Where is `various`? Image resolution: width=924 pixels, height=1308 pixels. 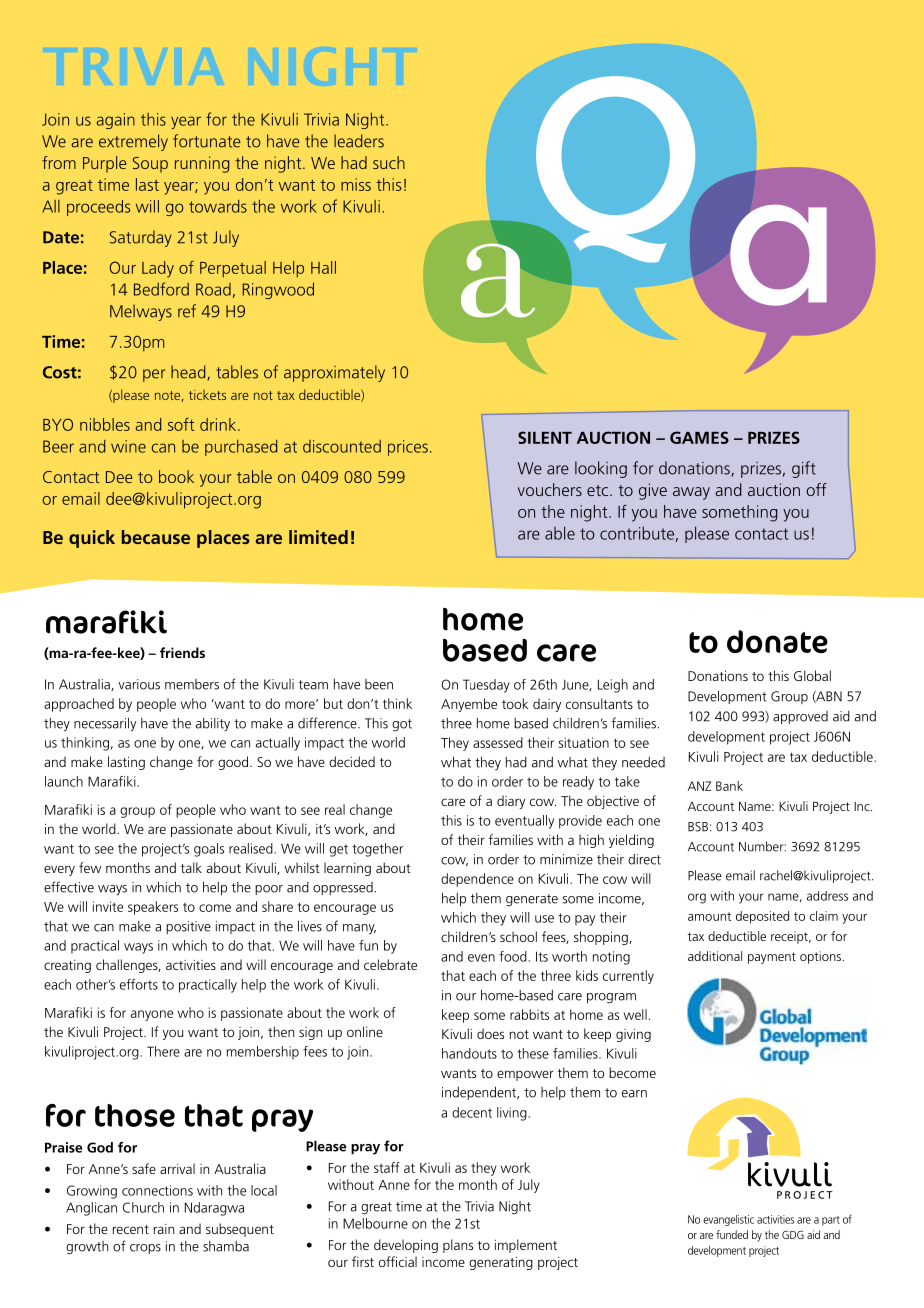
various is located at coordinates (139, 684).
